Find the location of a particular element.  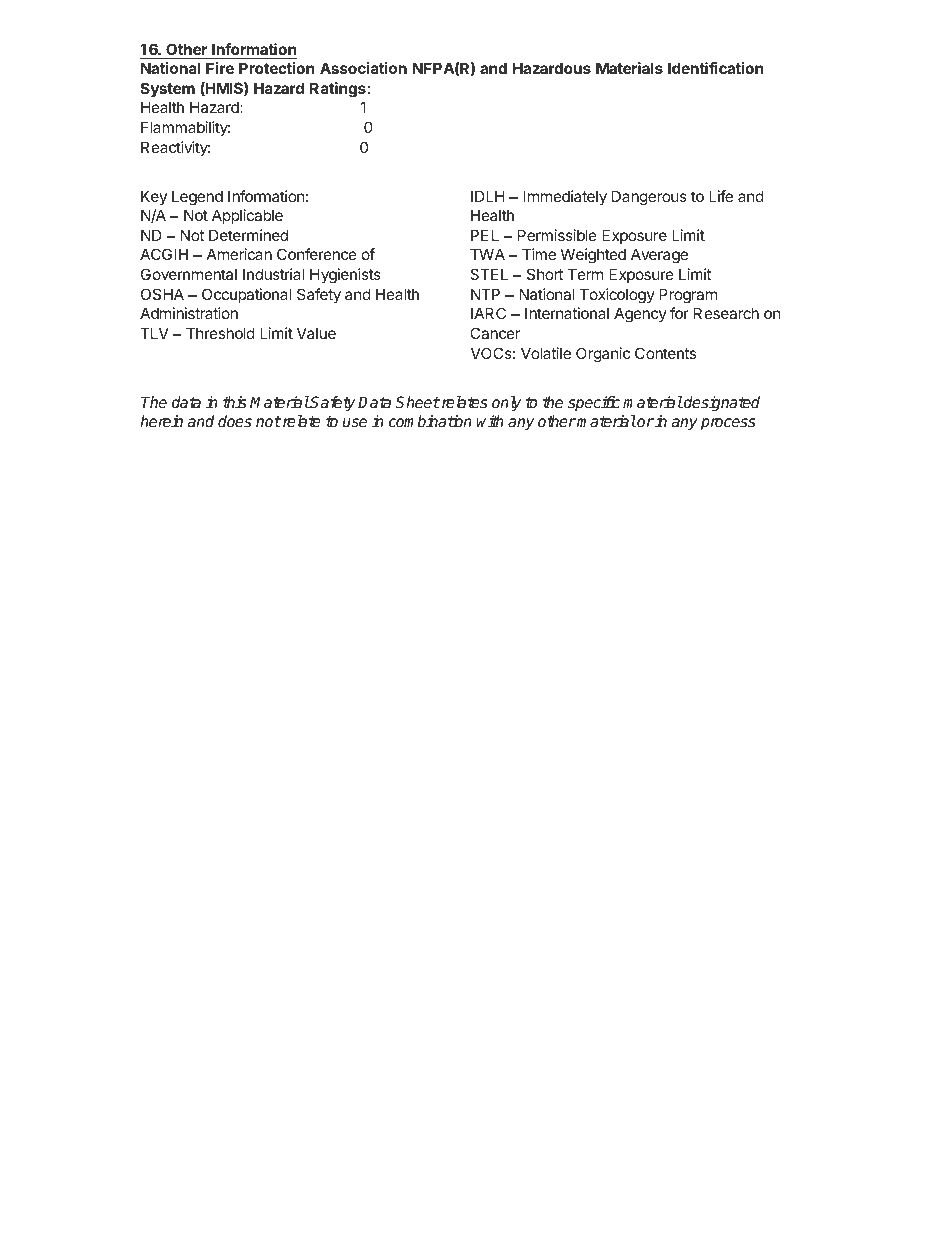

TWA is located at coordinates (487, 254).
